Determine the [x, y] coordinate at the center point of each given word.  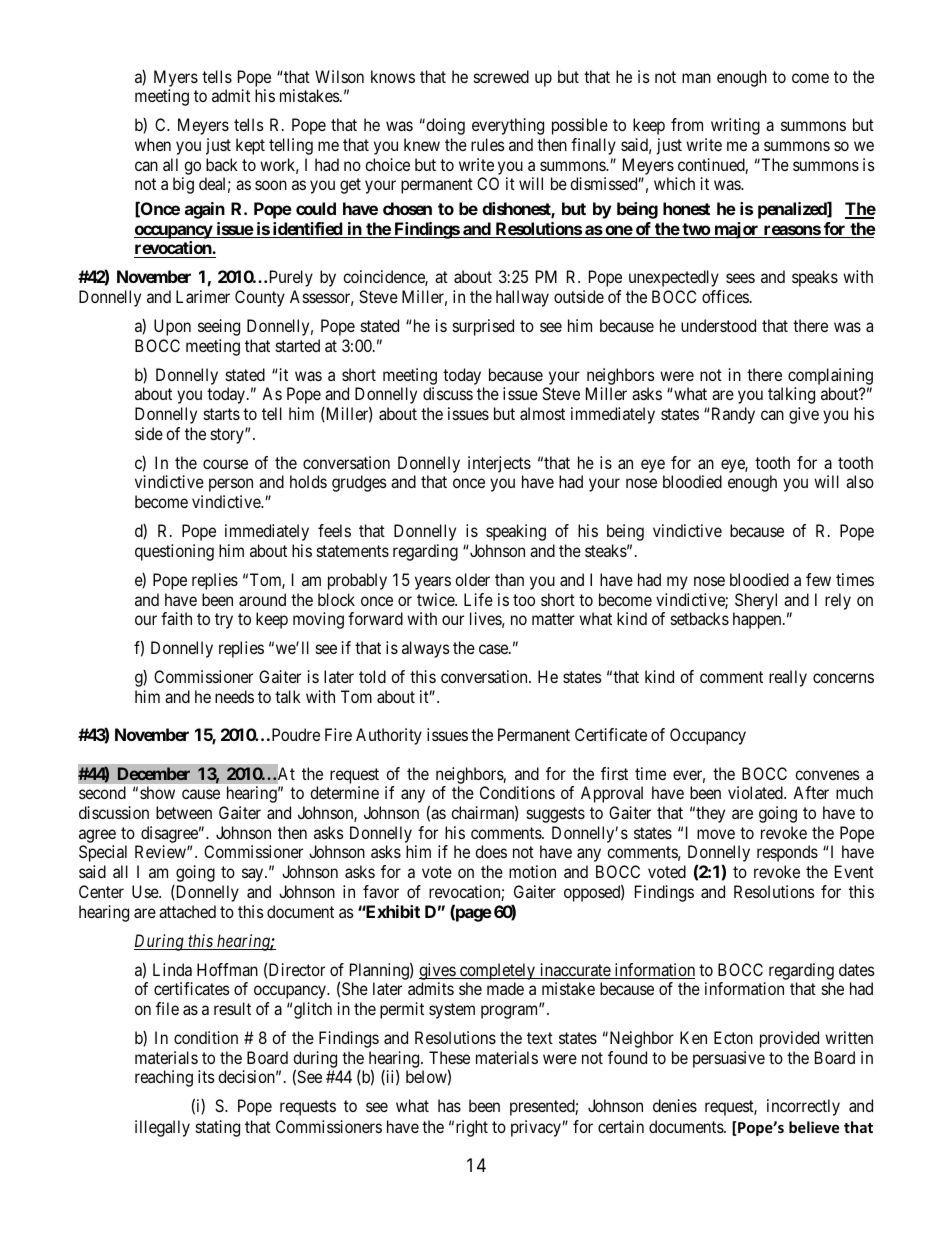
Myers [176, 78]
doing [444, 126]
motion [532, 871]
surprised [483, 327]
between [184, 812]
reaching [164, 1078]
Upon [172, 327]
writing [735, 126]
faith [176, 618]
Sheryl [756, 601]
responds [787, 853]
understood [718, 325]
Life [478, 599]
